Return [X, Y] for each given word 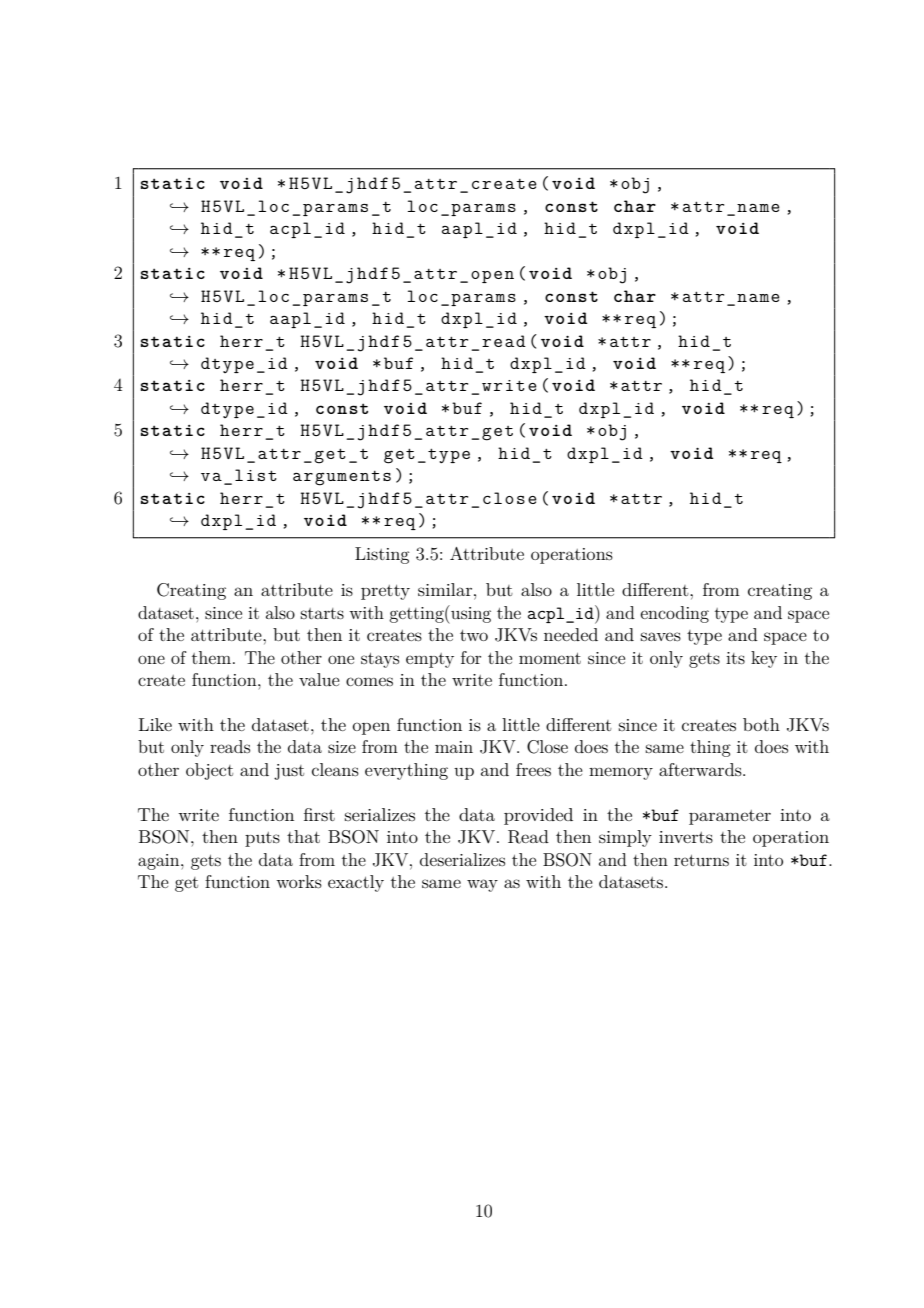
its [735, 658]
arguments [342, 478]
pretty [385, 592]
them [211, 657]
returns [701, 860]
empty [430, 660]
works [299, 881]
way [482, 885]
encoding [674, 614]
